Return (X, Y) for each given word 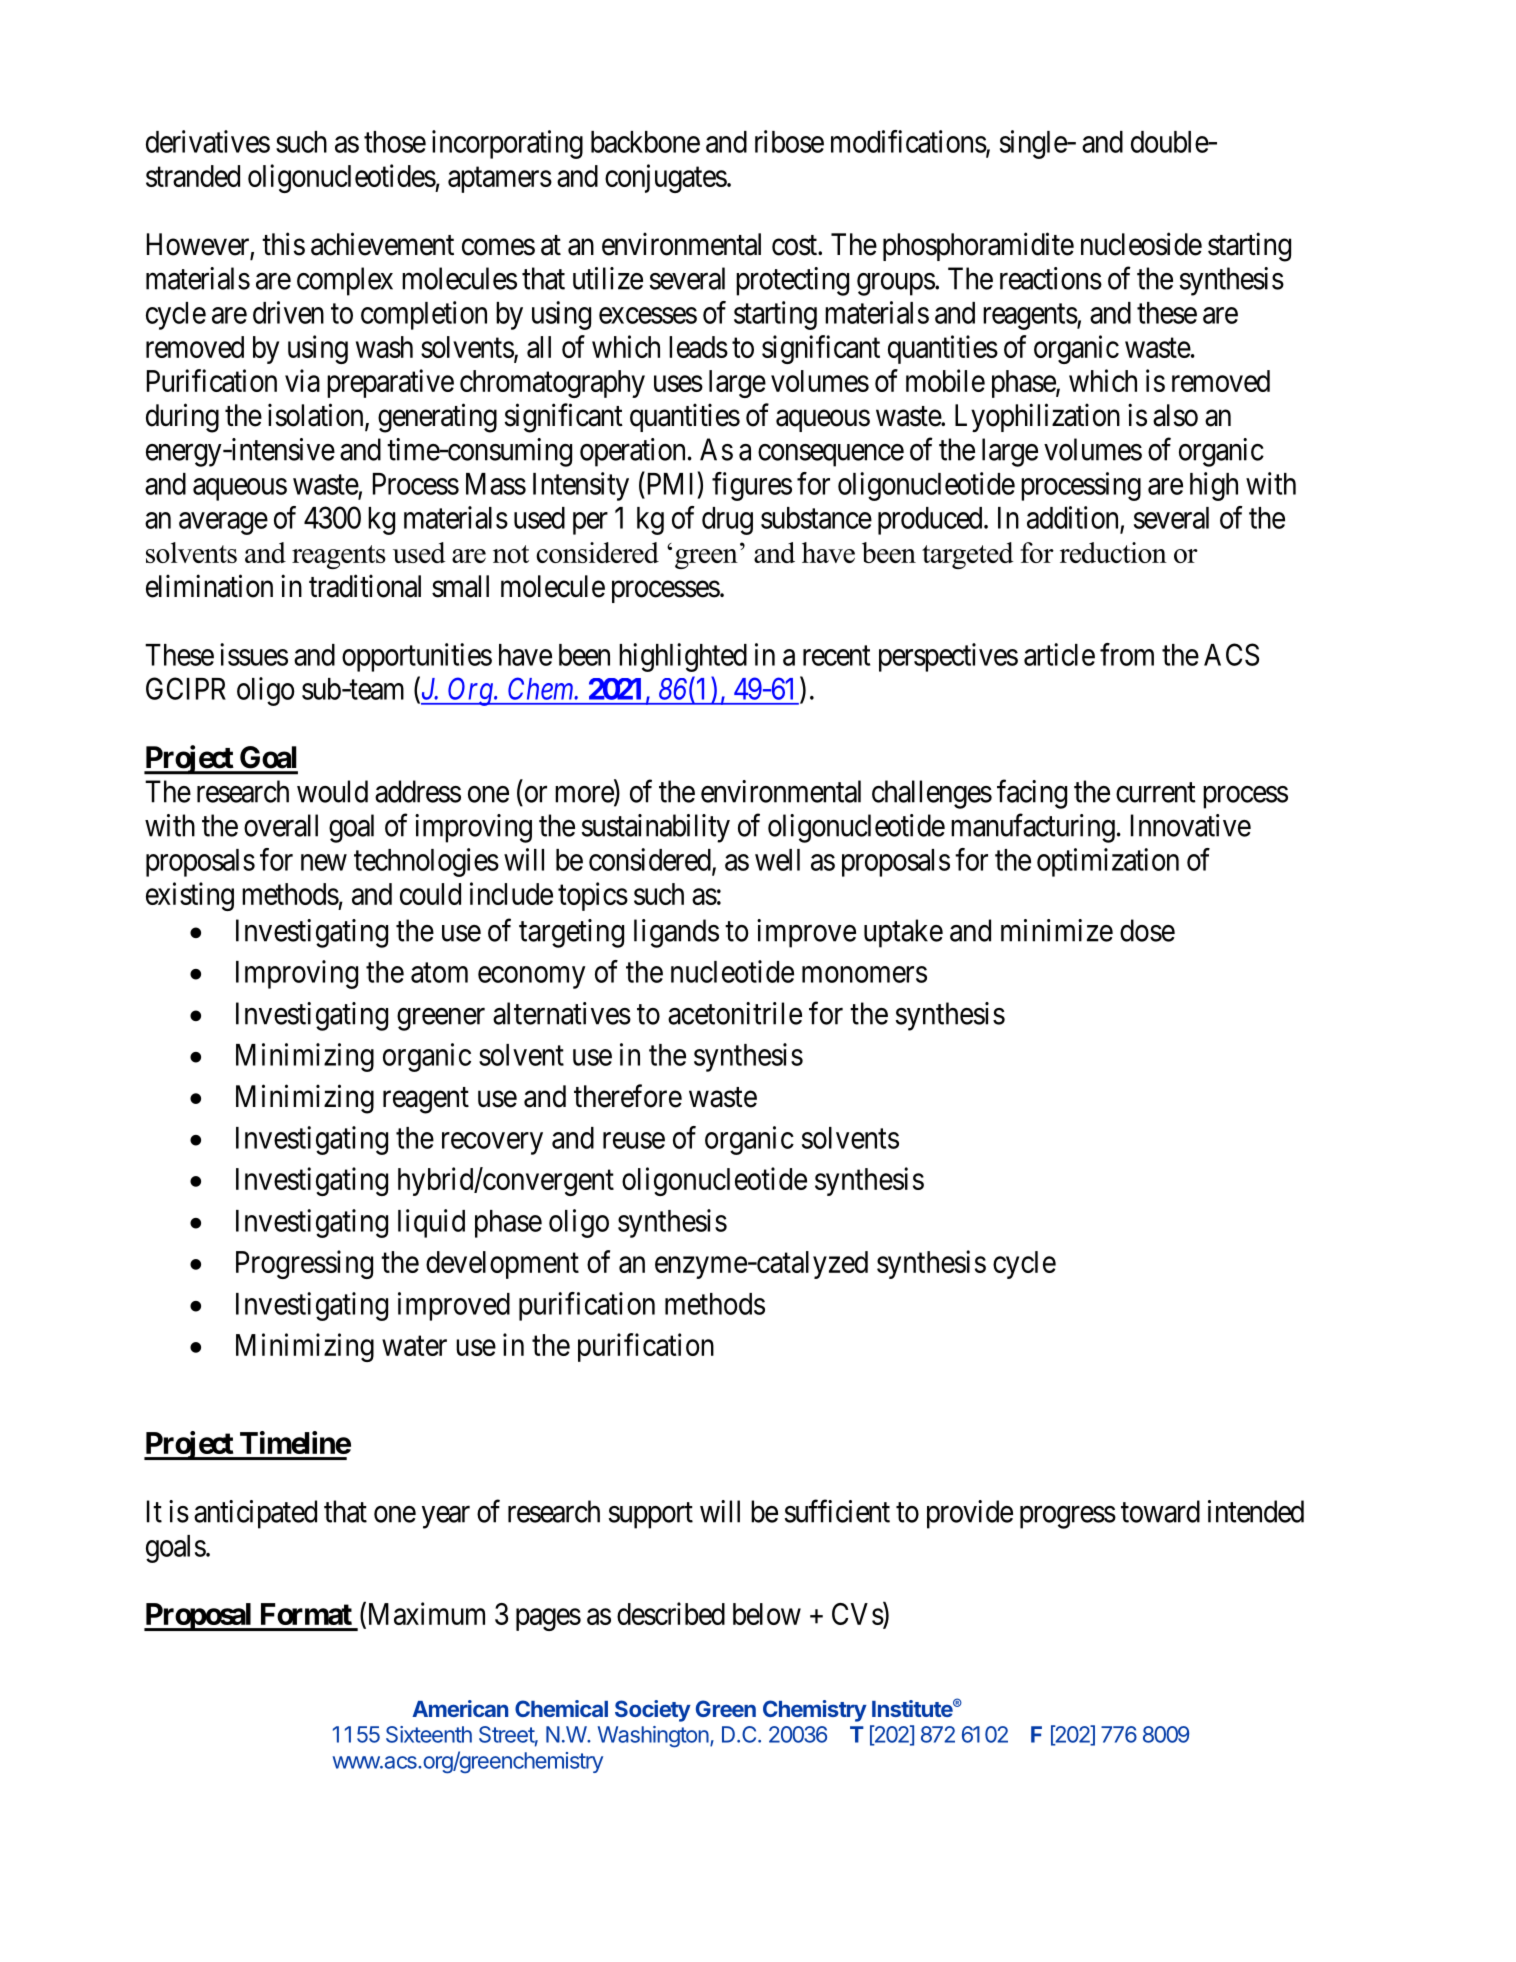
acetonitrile (735, 1013)
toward (1160, 1511)
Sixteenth (429, 1734)
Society (653, 1711)
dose (1147, 930)
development (502, 1265)
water (414, 1346)
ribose (789, 141)
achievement (382, 244)
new (324, 862)
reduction (1113, 552)
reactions (1051, 278)
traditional (365, 586)
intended (1256, 1511)
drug (727, 521)
